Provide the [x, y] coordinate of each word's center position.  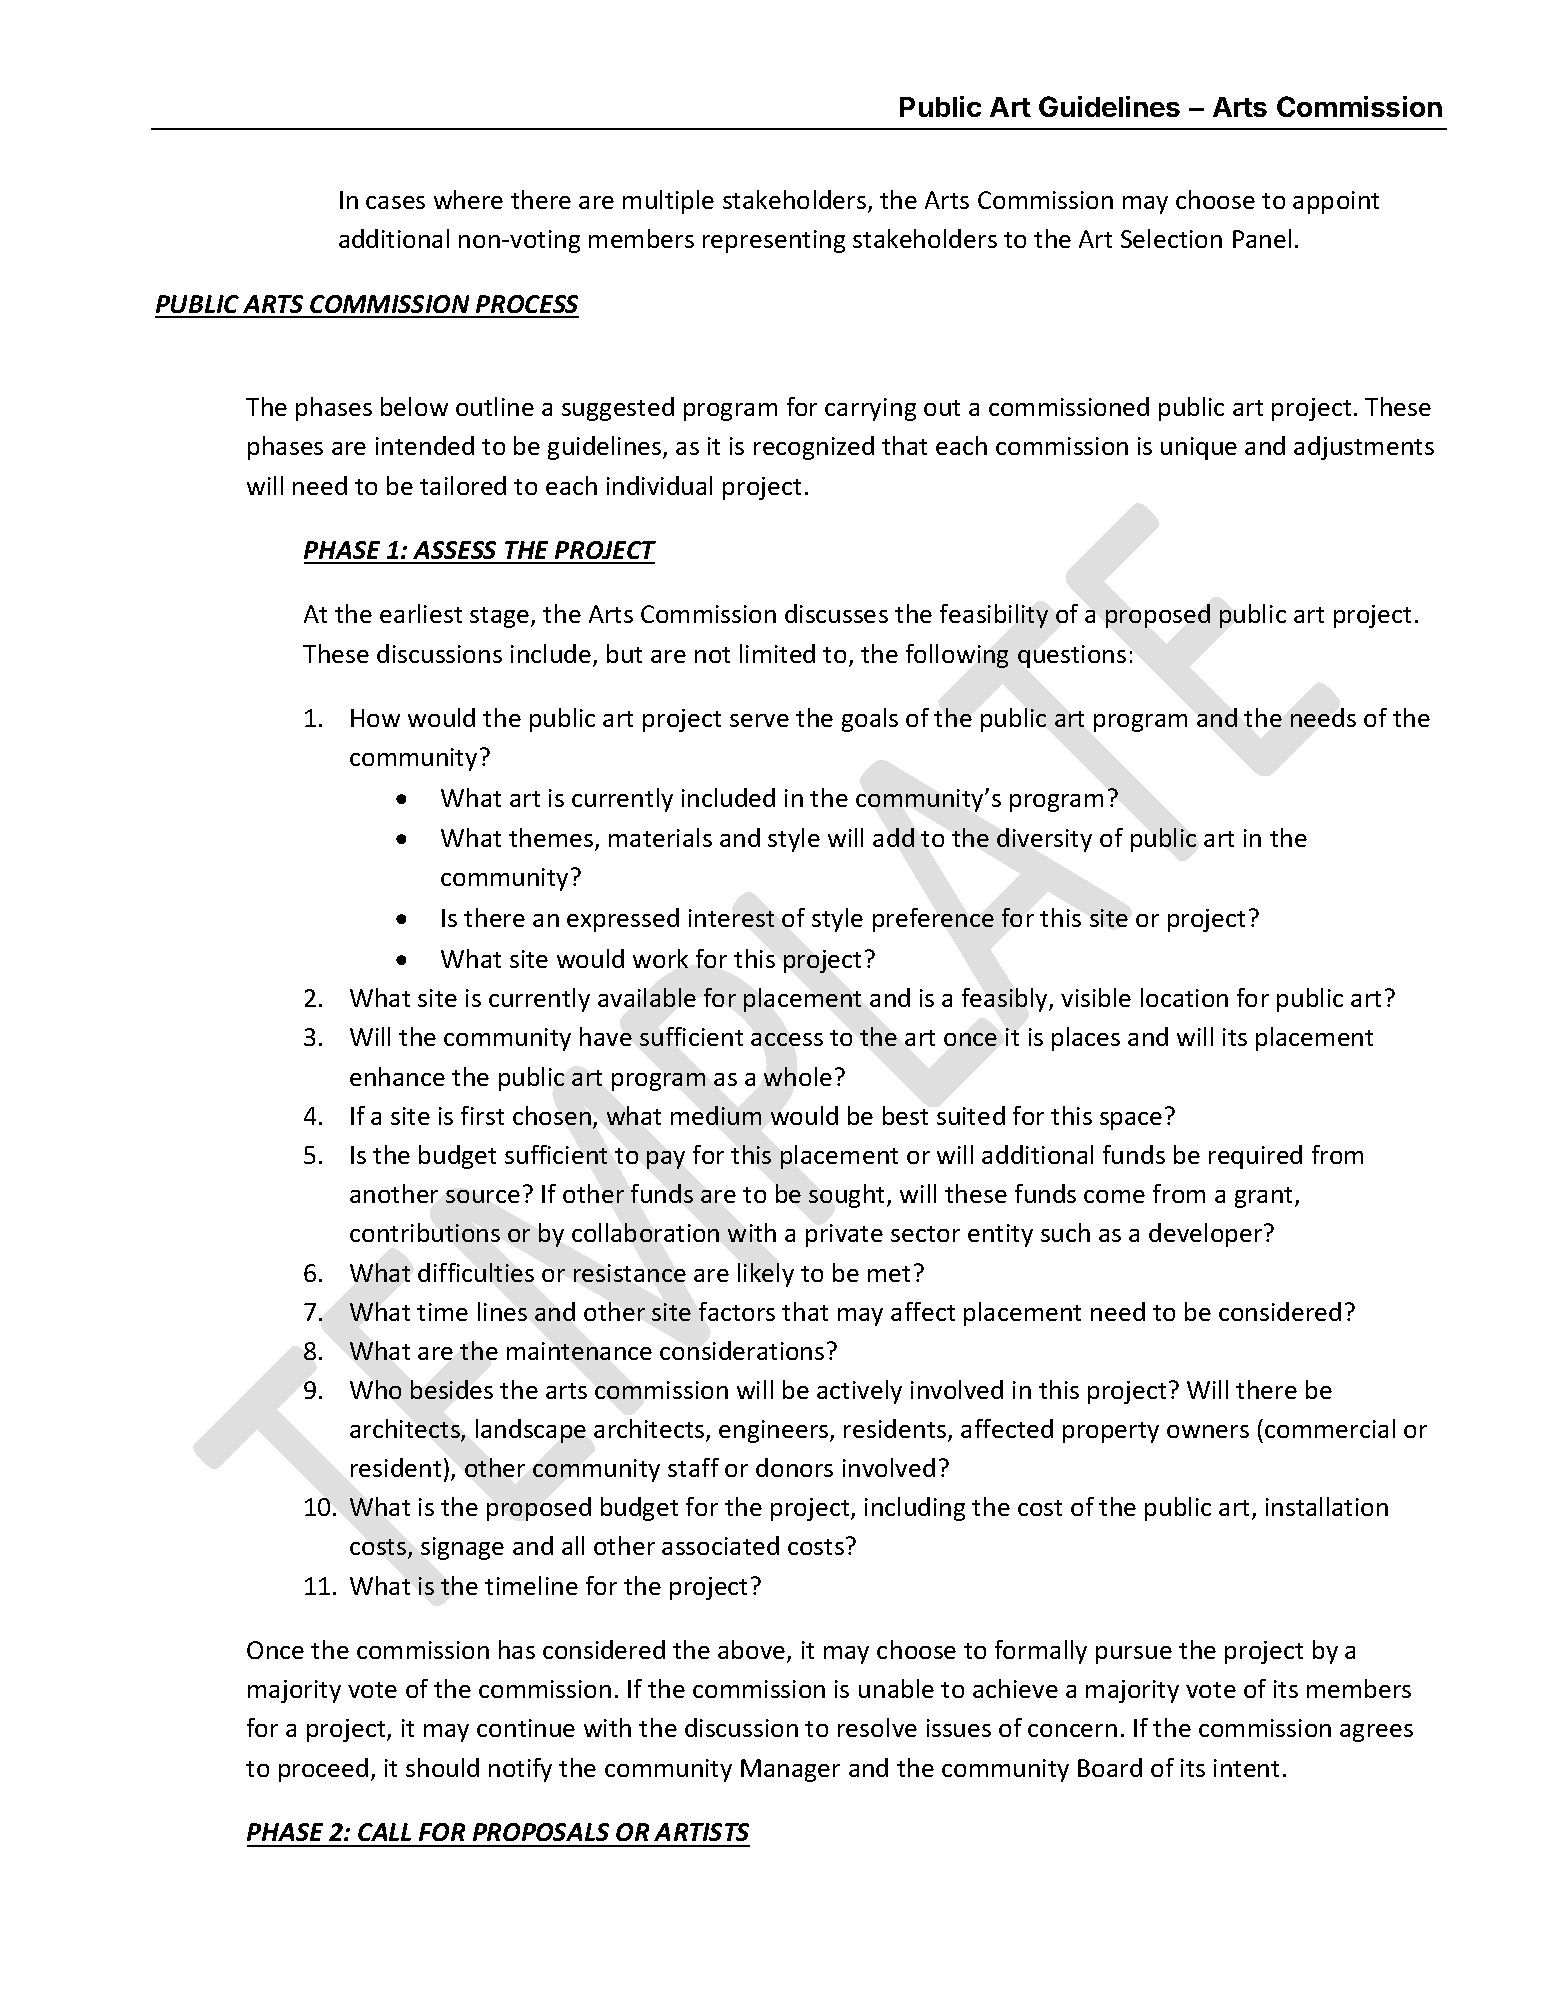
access [787, 1039]
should [442, 1767]
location [1184, 997]
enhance [397, 1076]
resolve [877, 1727]
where [468, 199]
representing [774, 241]
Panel [1262, 238]
